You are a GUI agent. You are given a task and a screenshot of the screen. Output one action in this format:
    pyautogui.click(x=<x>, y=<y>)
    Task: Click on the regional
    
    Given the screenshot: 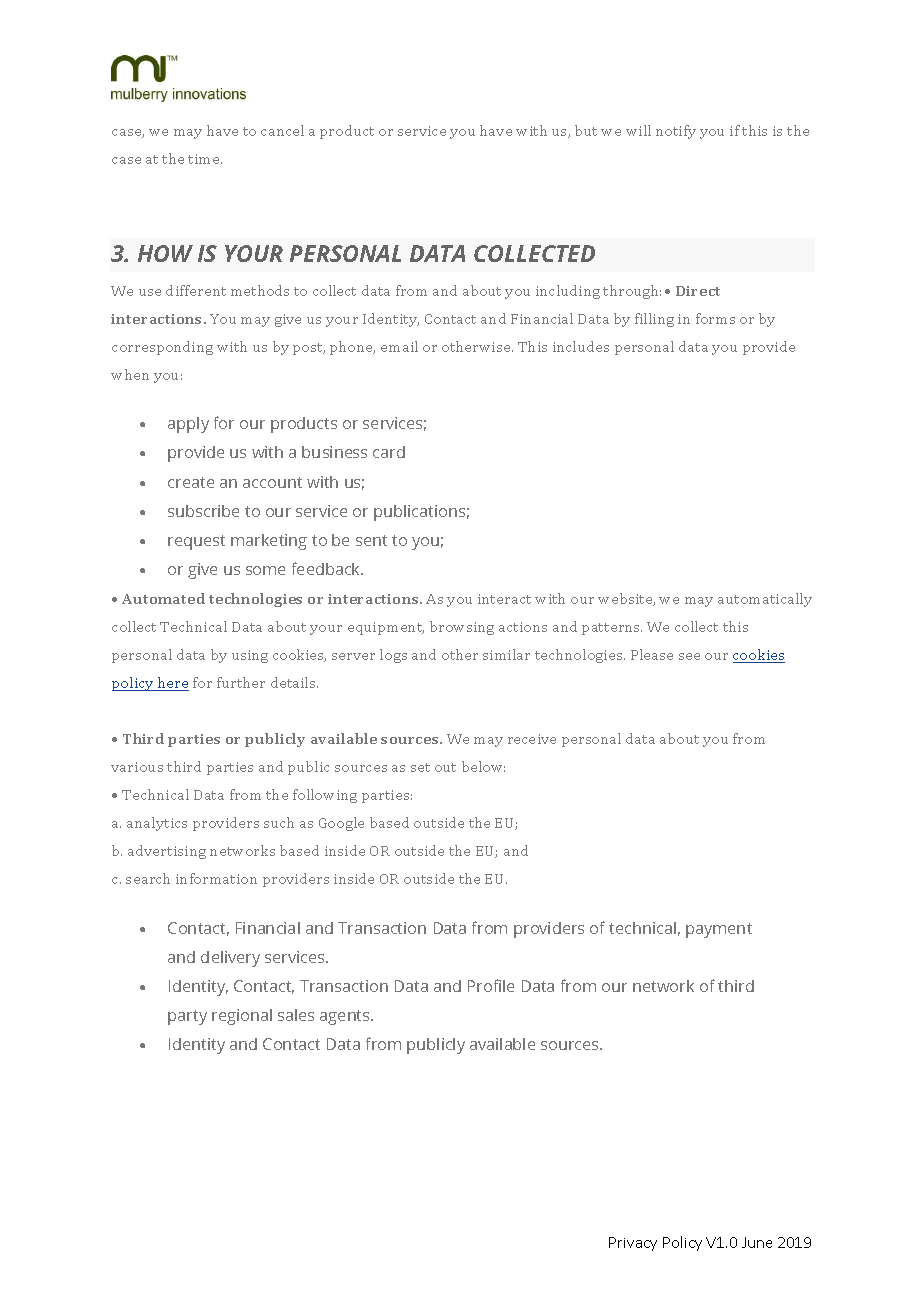 What is the action you would take?
    pyautogui.click(x=242, y=1017)
